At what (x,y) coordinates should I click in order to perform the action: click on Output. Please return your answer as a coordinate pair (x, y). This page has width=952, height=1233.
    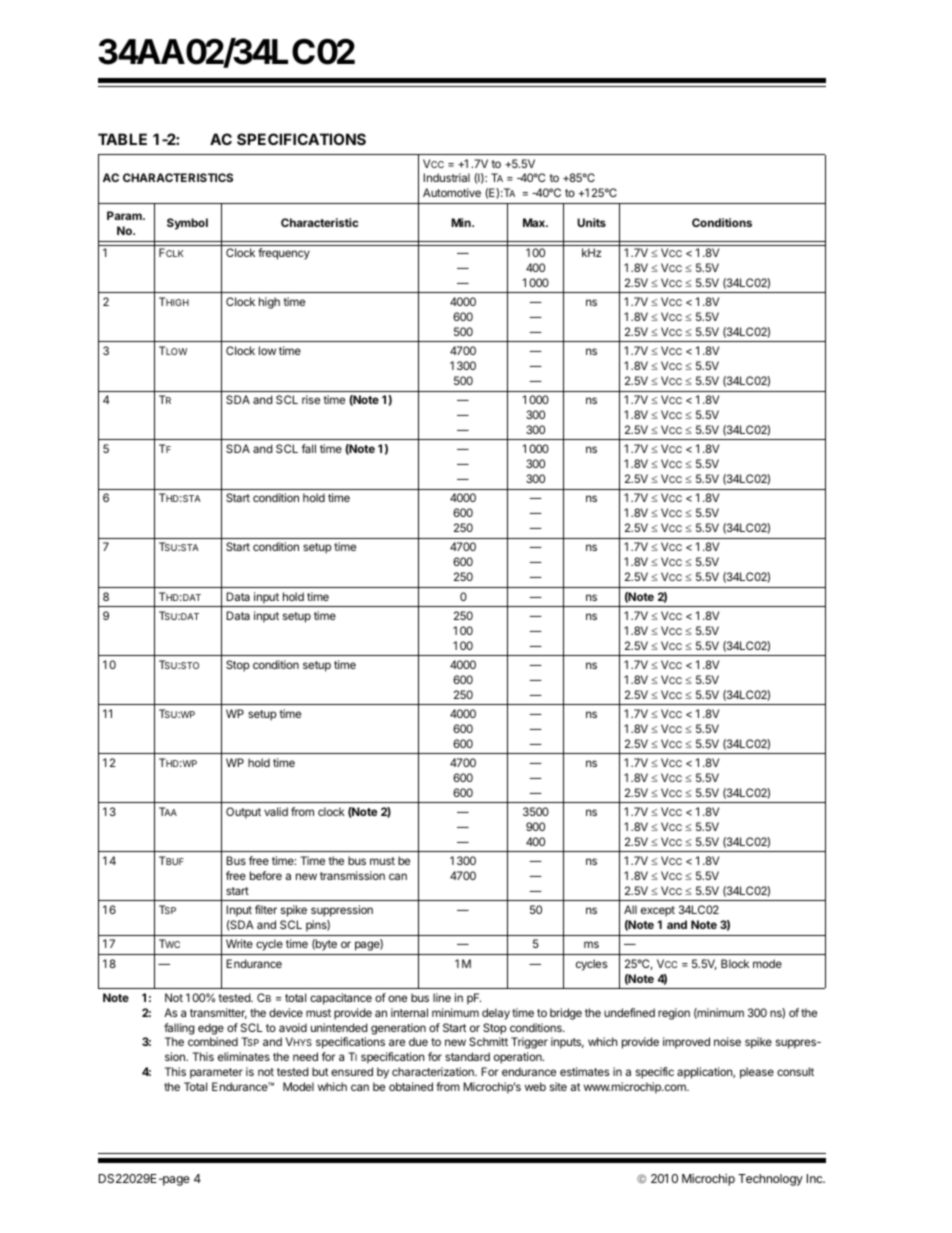
    Looking at the image, I should click on (243, 813).
